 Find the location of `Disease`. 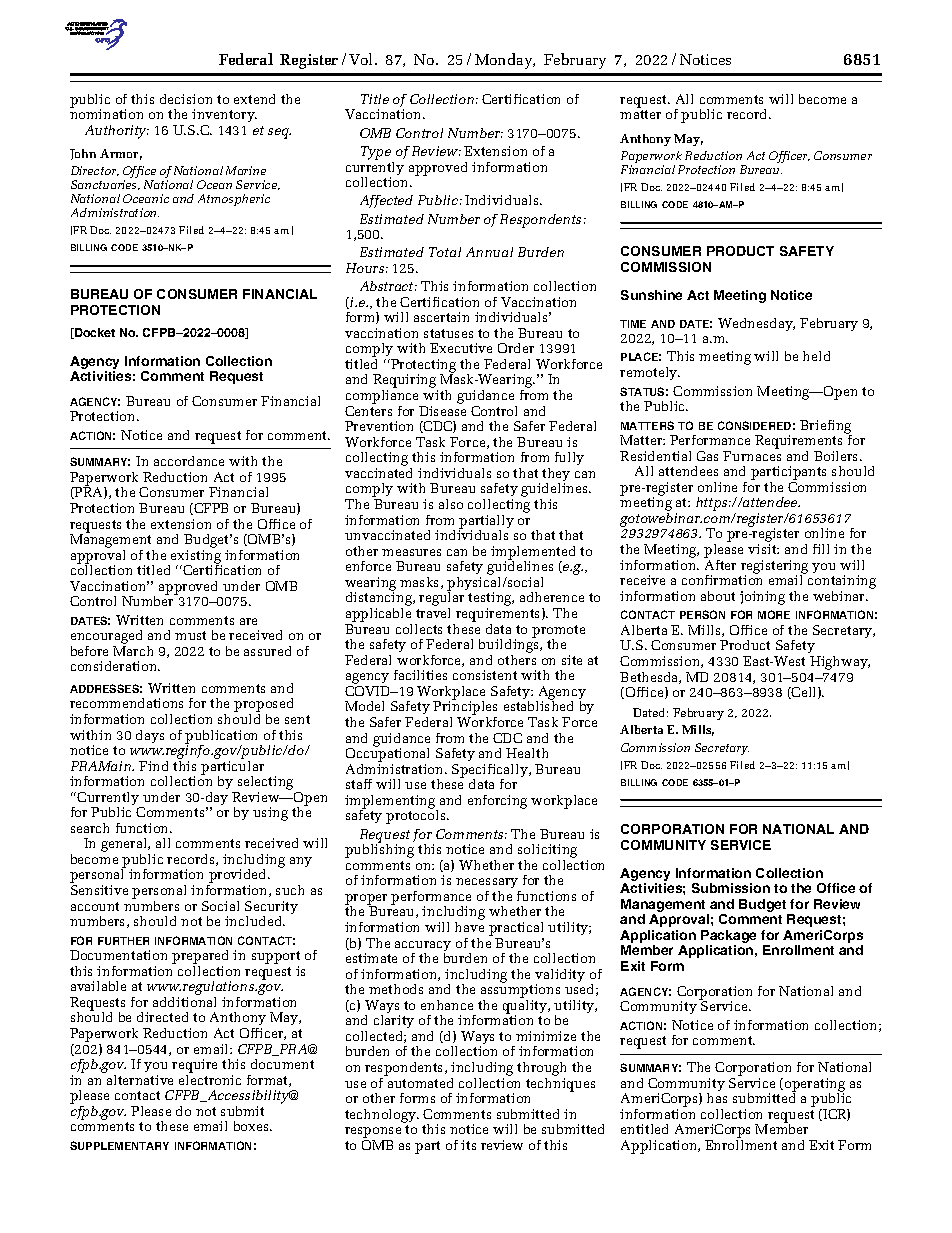

Disease is located at coordinates (442, 411).
